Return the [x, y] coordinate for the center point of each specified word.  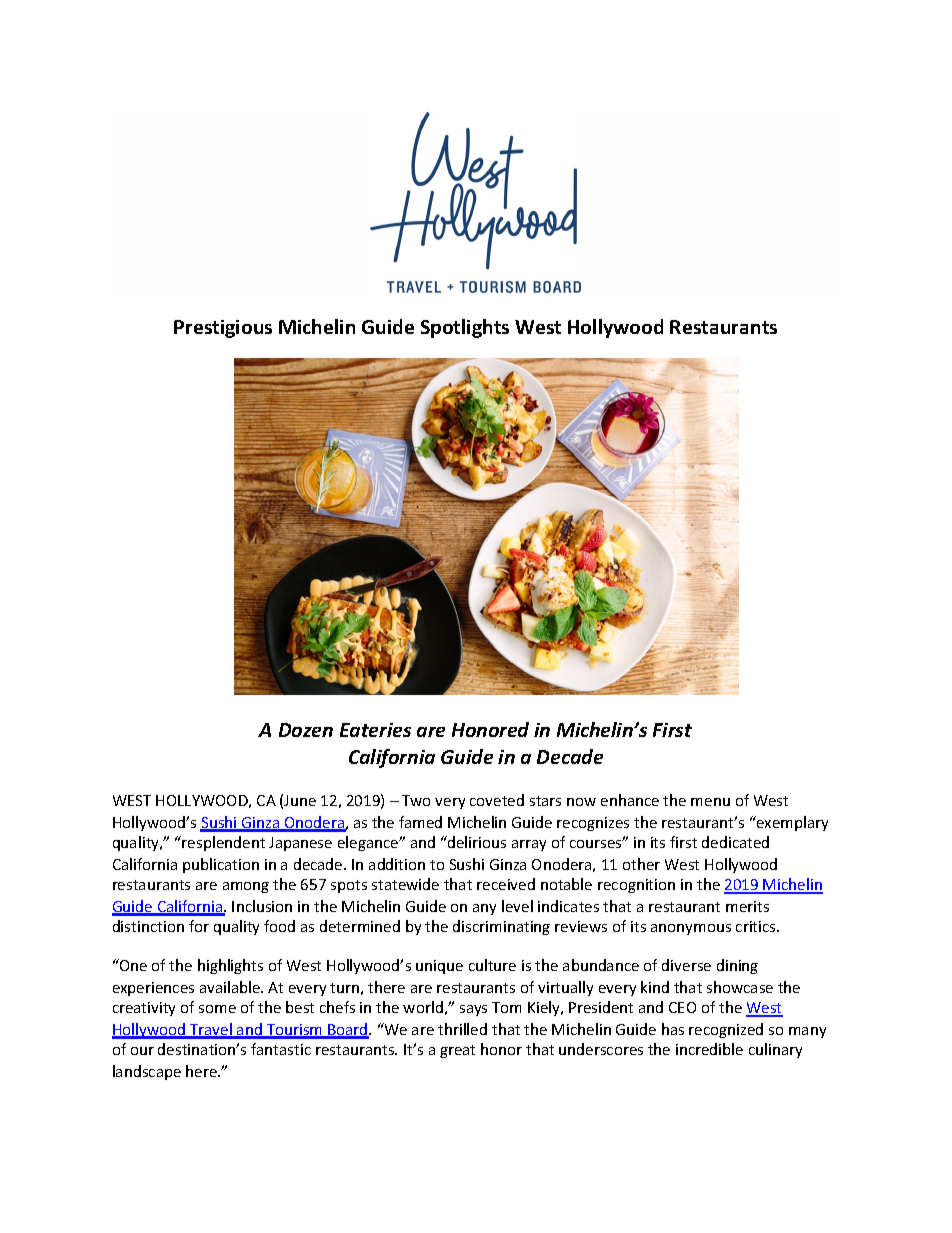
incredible [709, 1049]
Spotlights [465, 328]
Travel [211, 1030]
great [457, 1051]
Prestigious [223, 329]
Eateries [375, 730]
